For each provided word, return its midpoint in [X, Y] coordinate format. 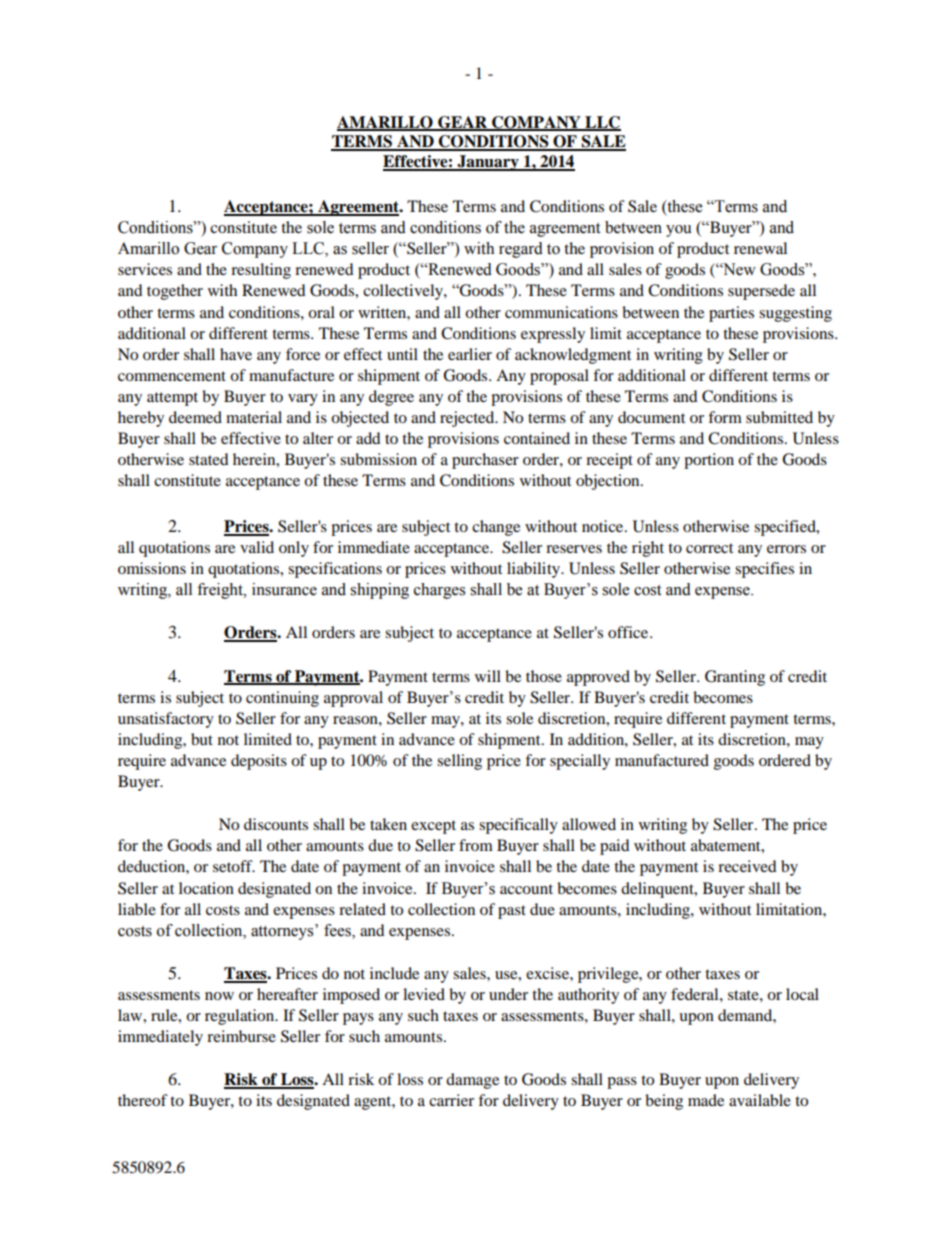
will [488, 676]
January [488, 163]
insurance [284, 589]
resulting [261, 271]
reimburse [241, 1036]
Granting [735, 678]
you [679, 231]
